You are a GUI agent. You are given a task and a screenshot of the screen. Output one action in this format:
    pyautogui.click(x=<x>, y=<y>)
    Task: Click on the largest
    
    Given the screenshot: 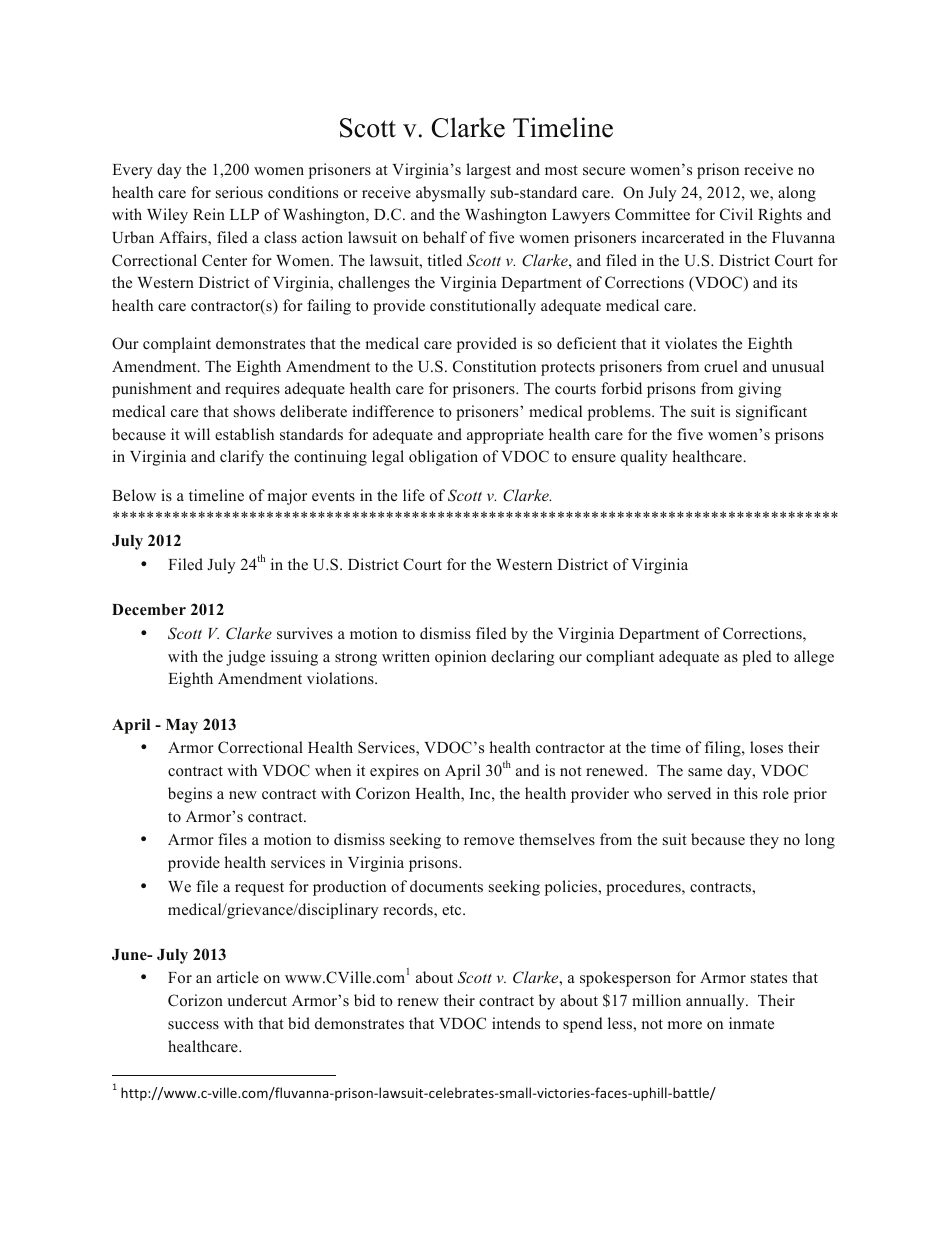 What is the action you would take?
    pyautogui.click(x=488, y=171)
